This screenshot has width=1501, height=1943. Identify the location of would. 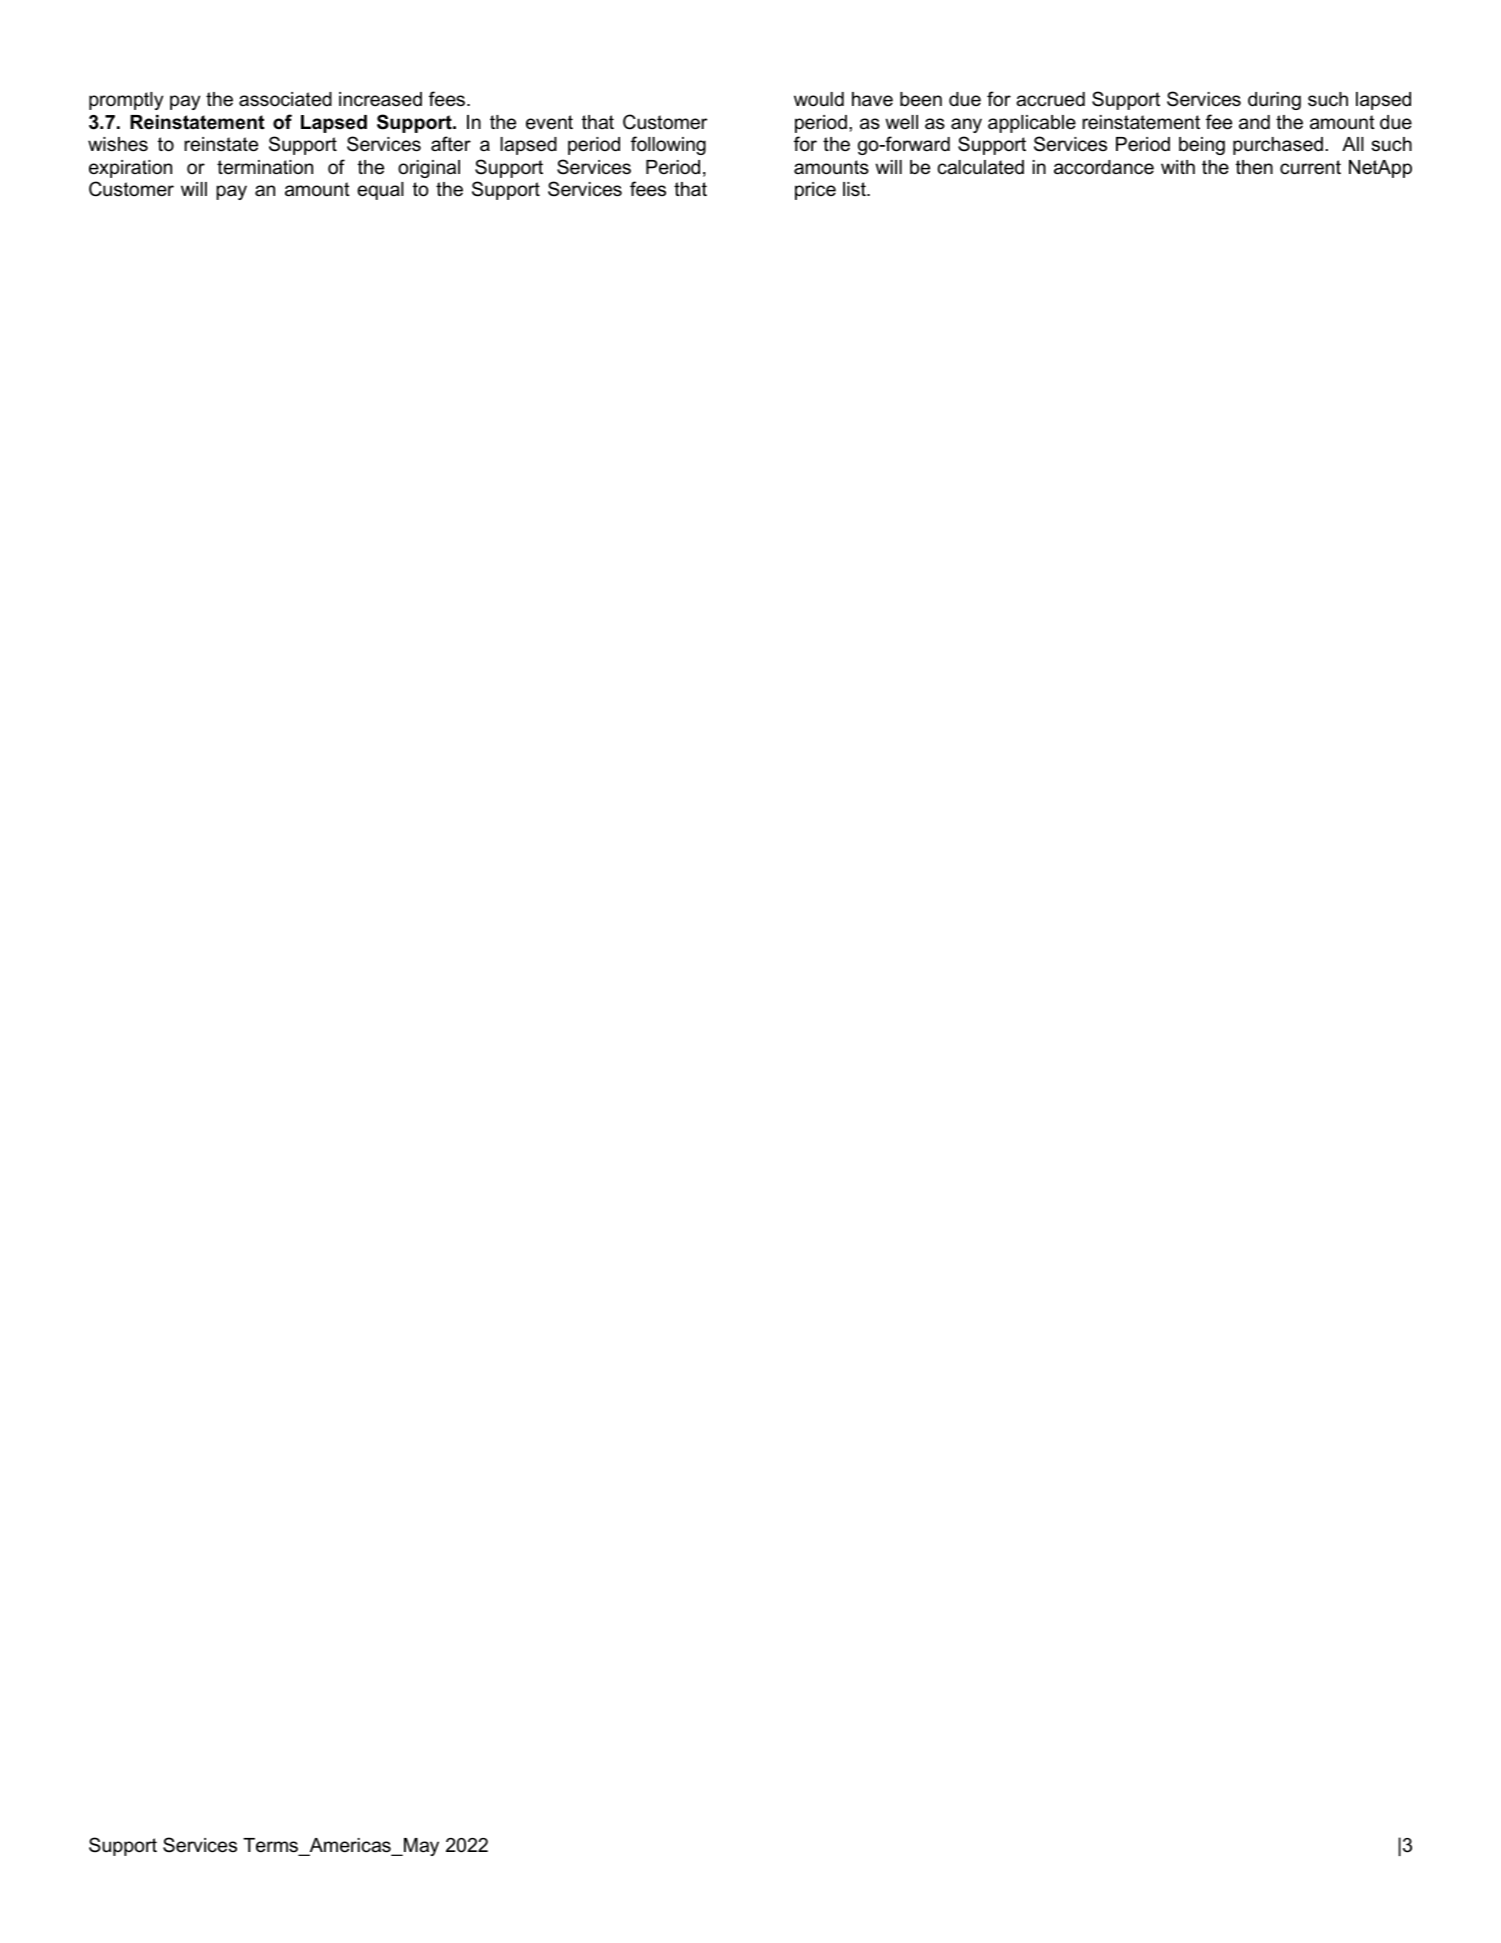
(819, 99).
